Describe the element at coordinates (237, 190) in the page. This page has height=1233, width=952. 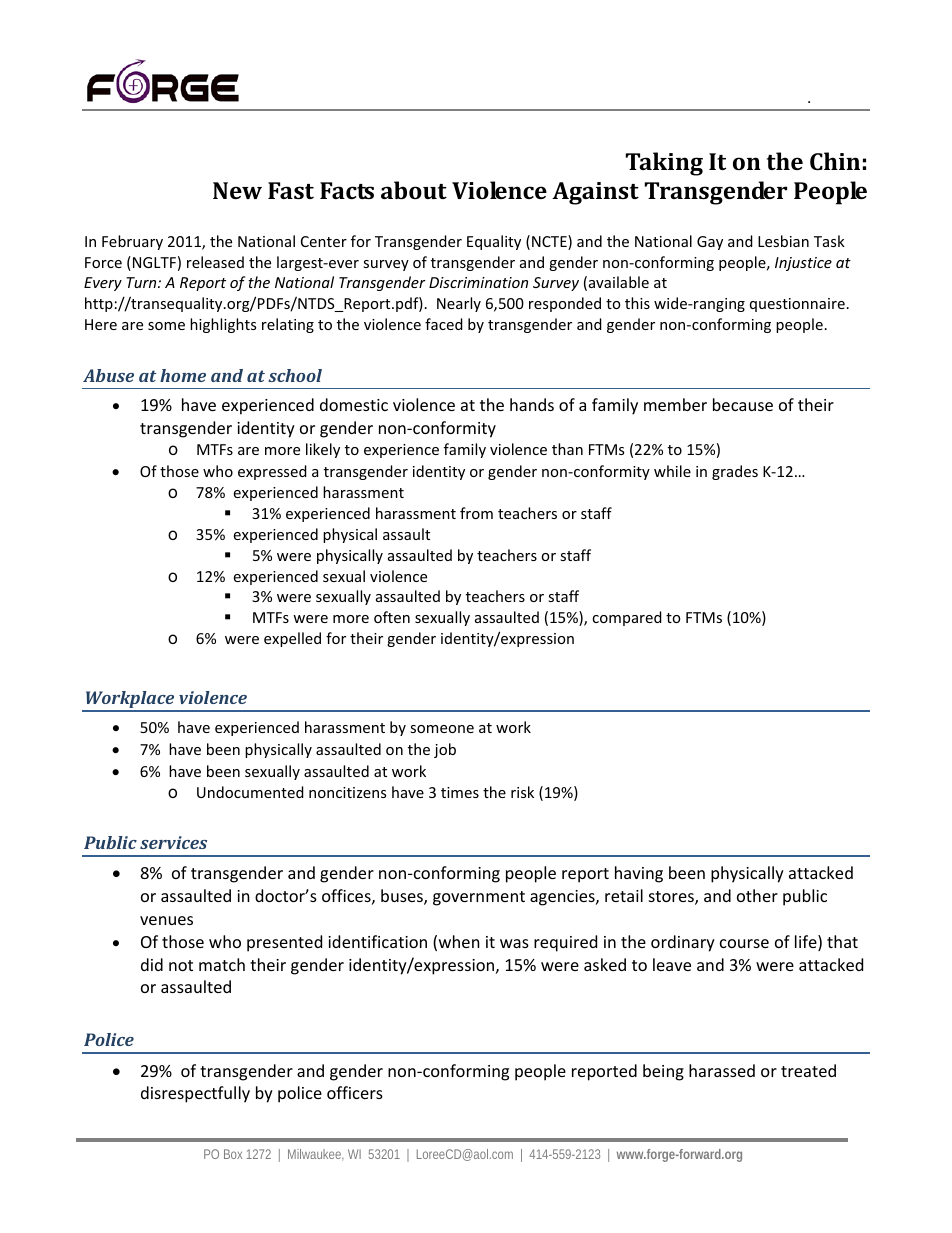
I see `New` at that location.
